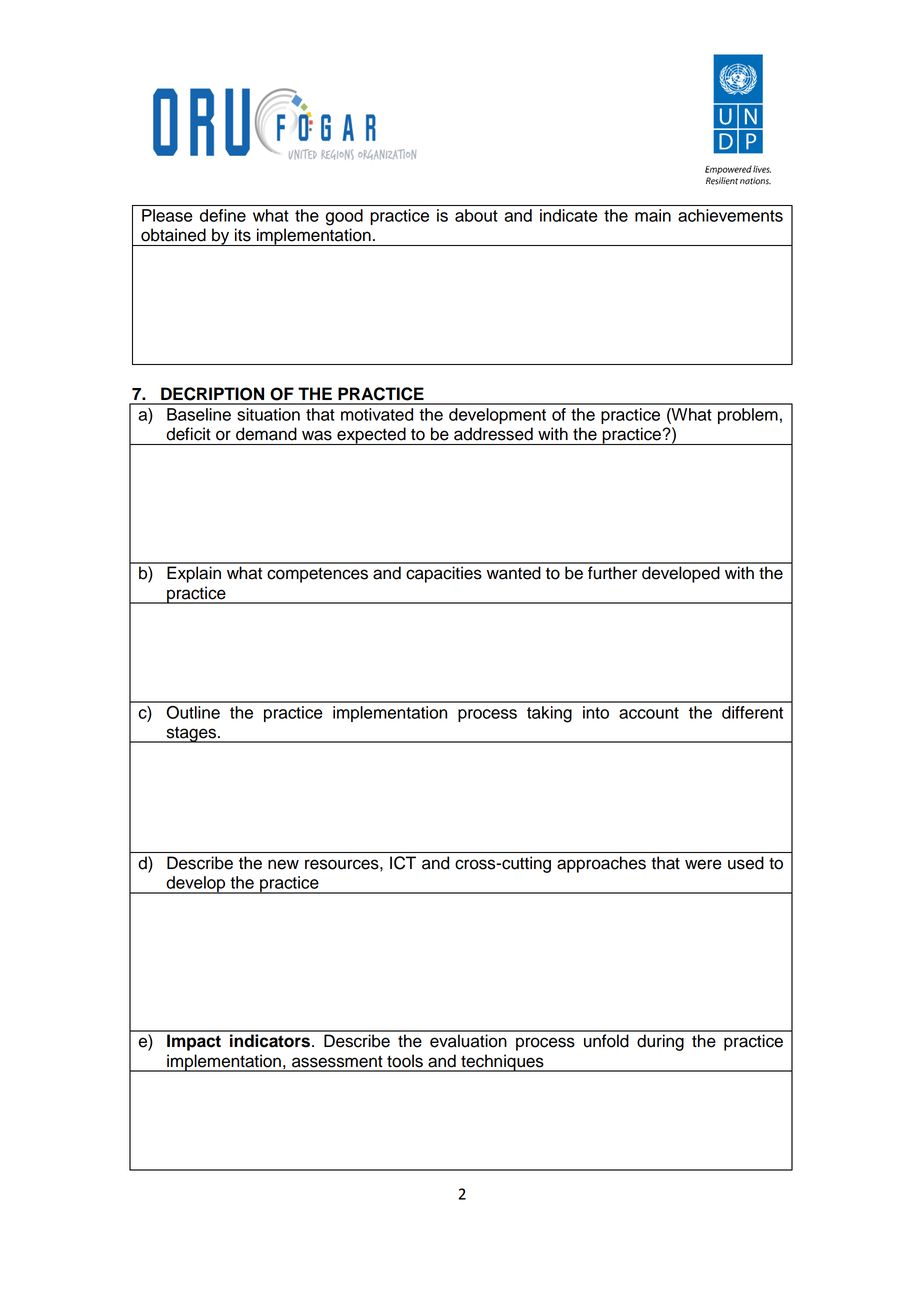 The width and height of the document is (924, 1308). Describe the element at coordinates (748, 416) in the document. I see `problem` at that location.
